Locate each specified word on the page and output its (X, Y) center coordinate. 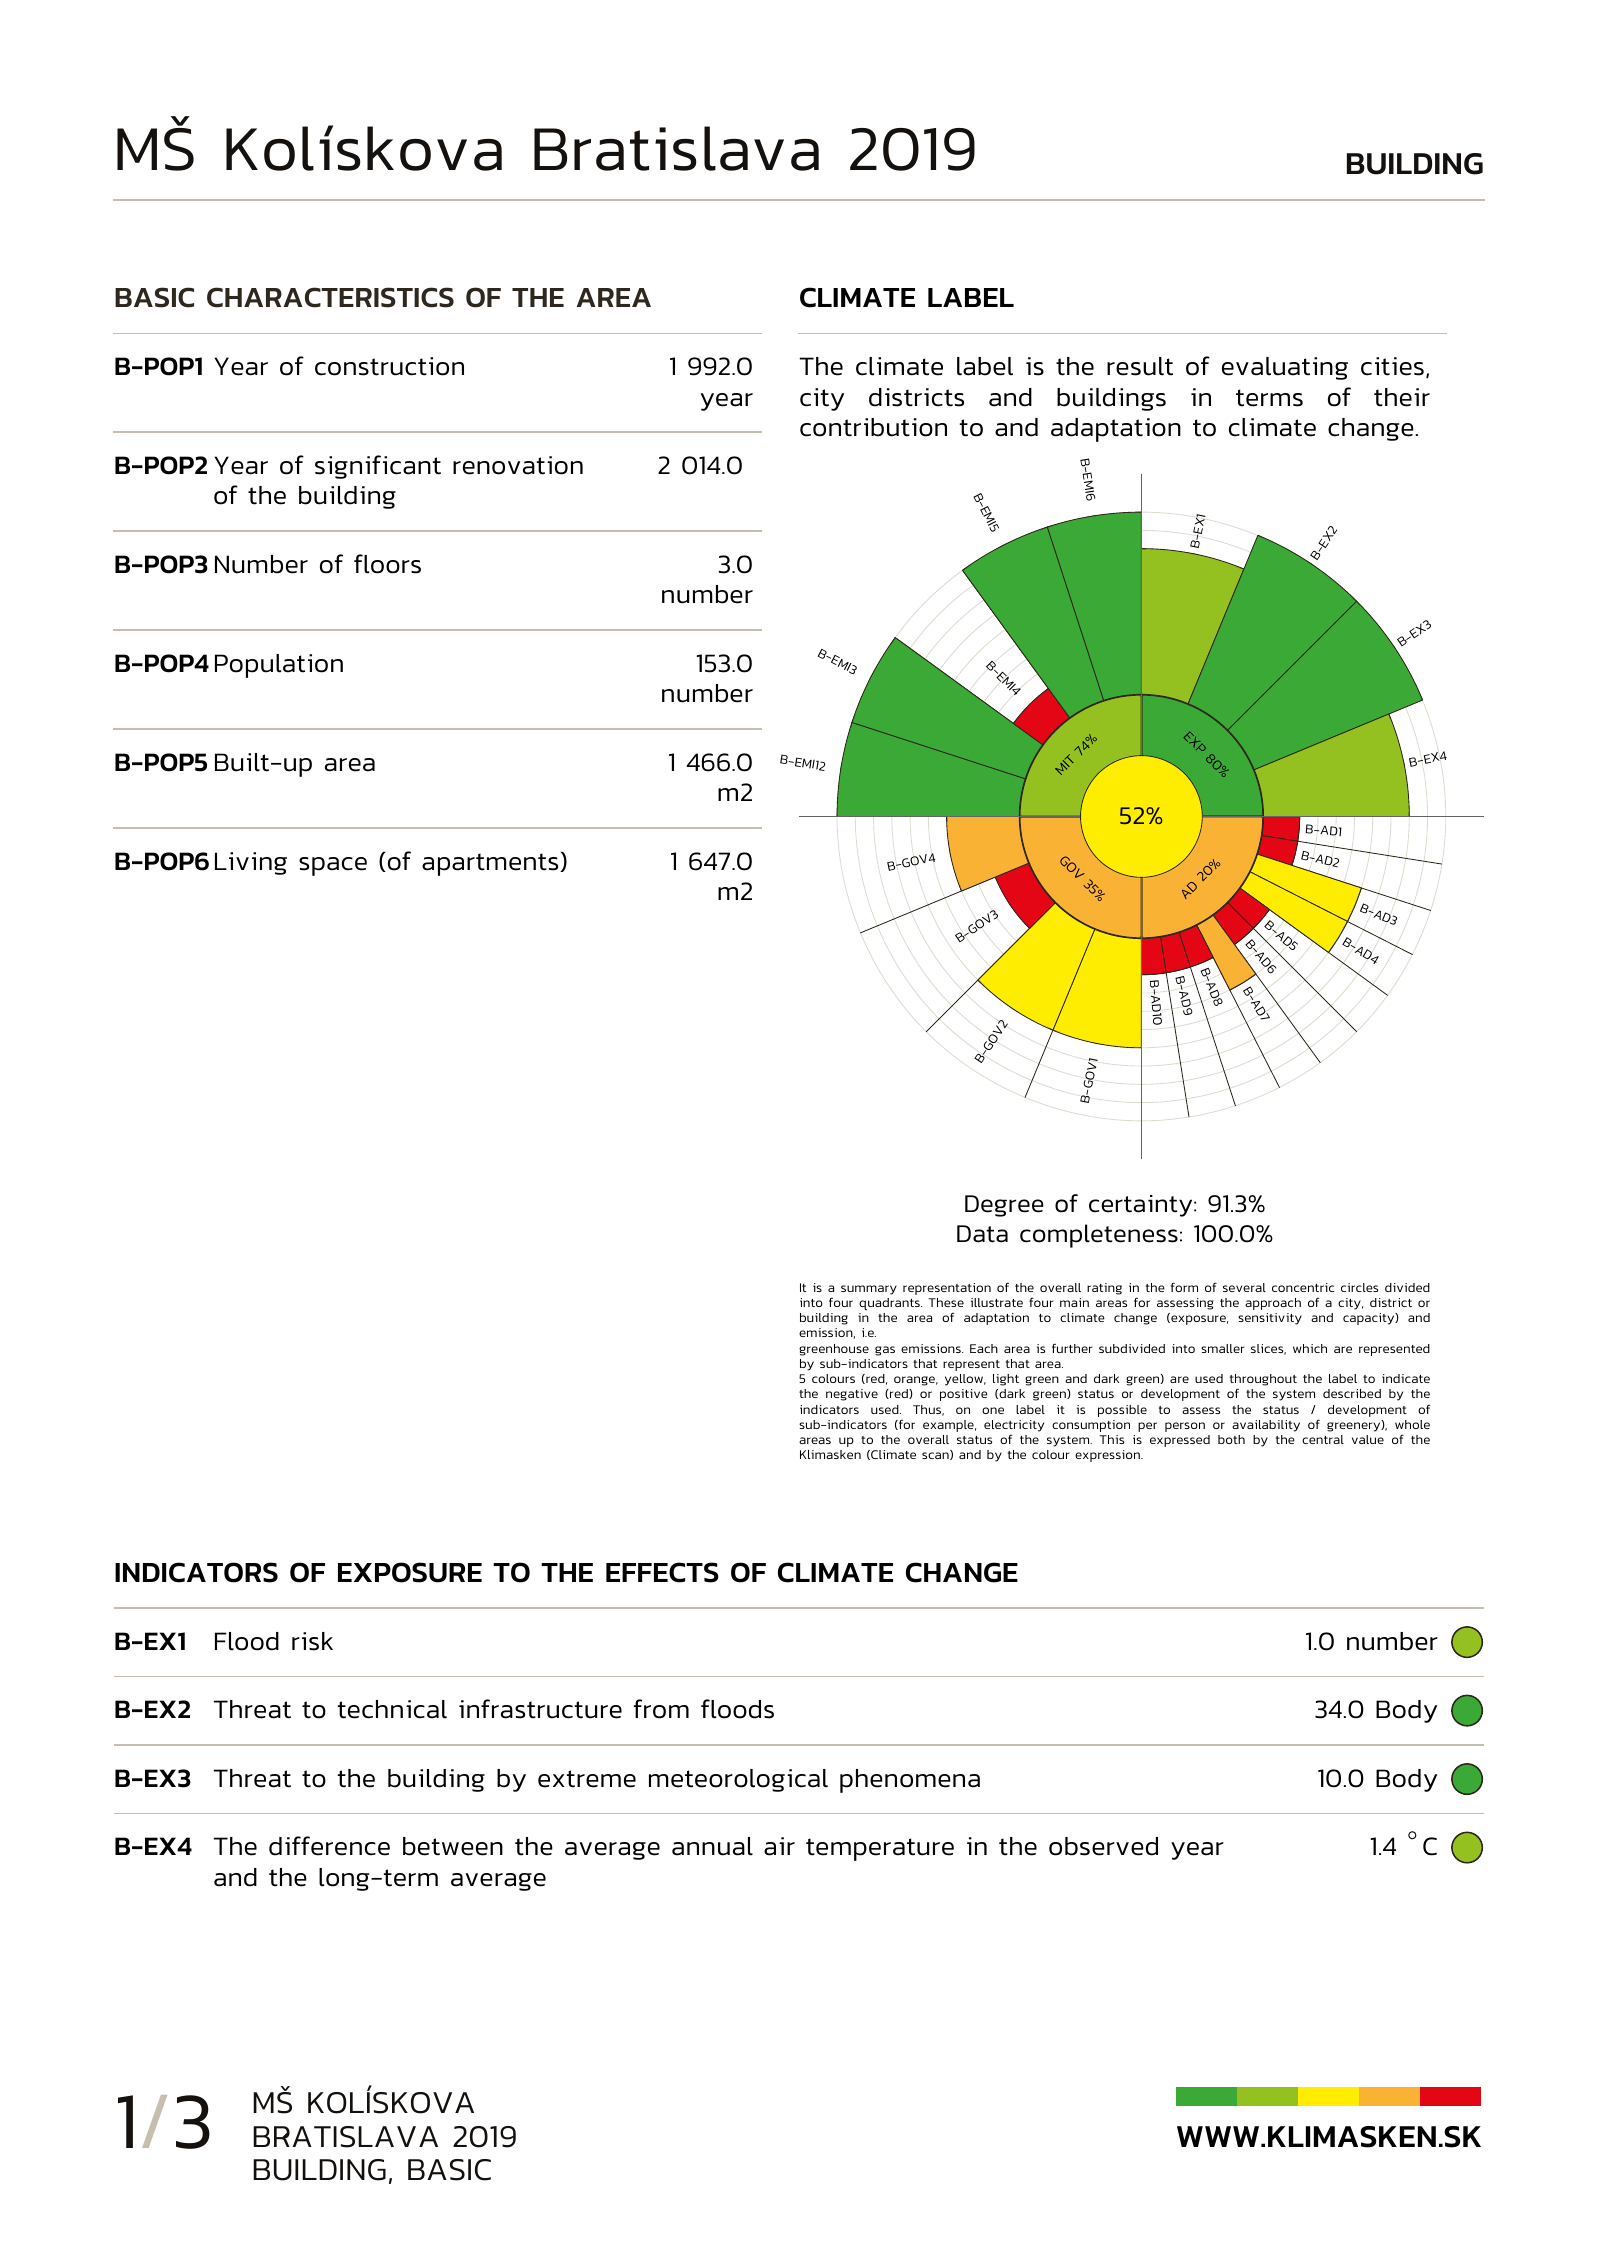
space (333, 866)
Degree (1004, 1206)
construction (389, 366)
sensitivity (1270, 1319)
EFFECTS (662, 1572)
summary (869, 1290)
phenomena (910, 1781)
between (453, 1846)
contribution (873, 427)
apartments (491, 864)
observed (1103, 1846)
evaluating (1285, 368)
